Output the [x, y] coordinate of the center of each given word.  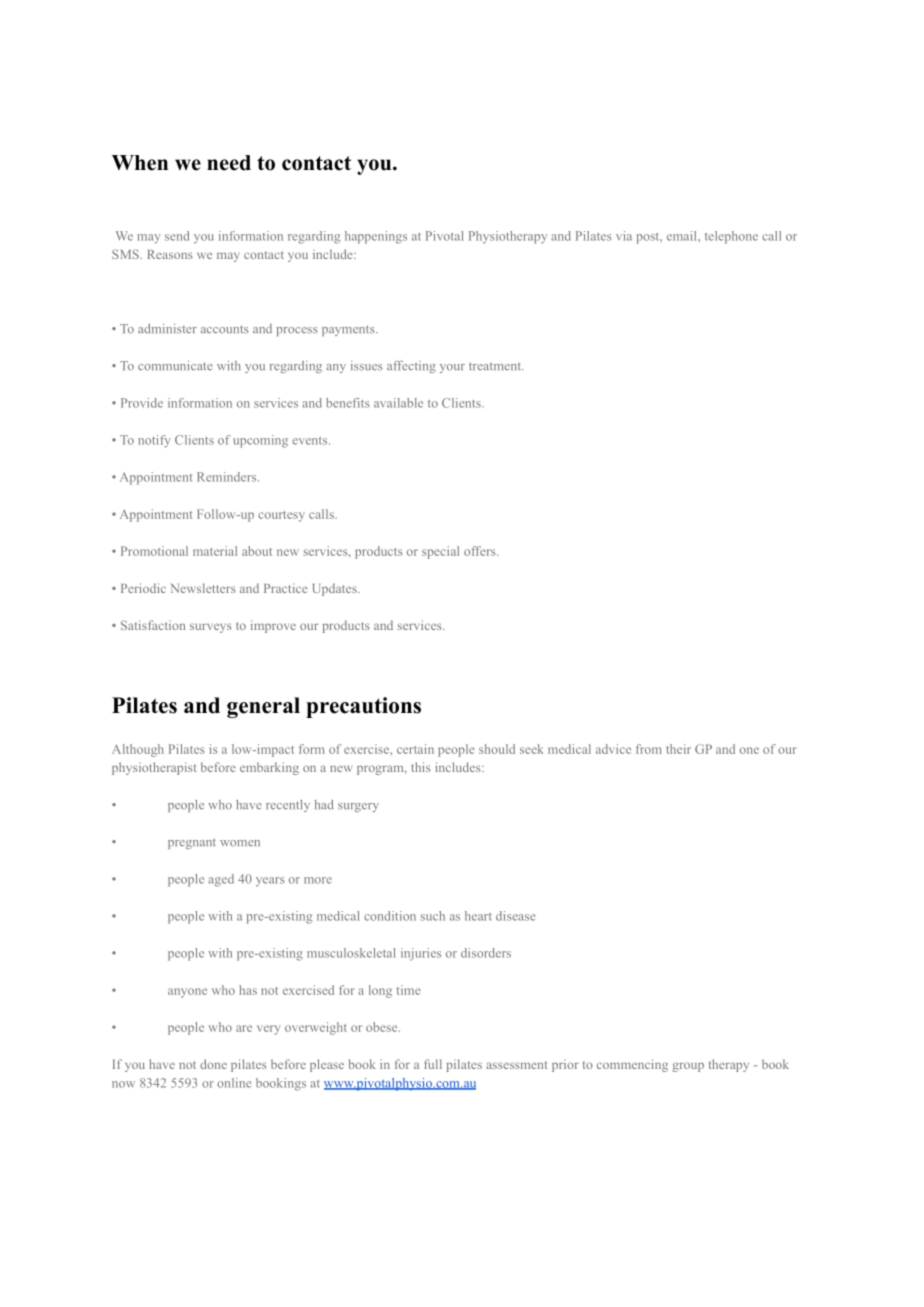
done [213, 1064]
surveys [211, 628]
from [649, 749]
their [678, 749]
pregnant [192, 843]
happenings [376, 237]
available [398, 403]
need [229, 163]
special [440, 552]
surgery [358, 807]
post [649, 238]
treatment [496, 366]
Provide [142, 403]
